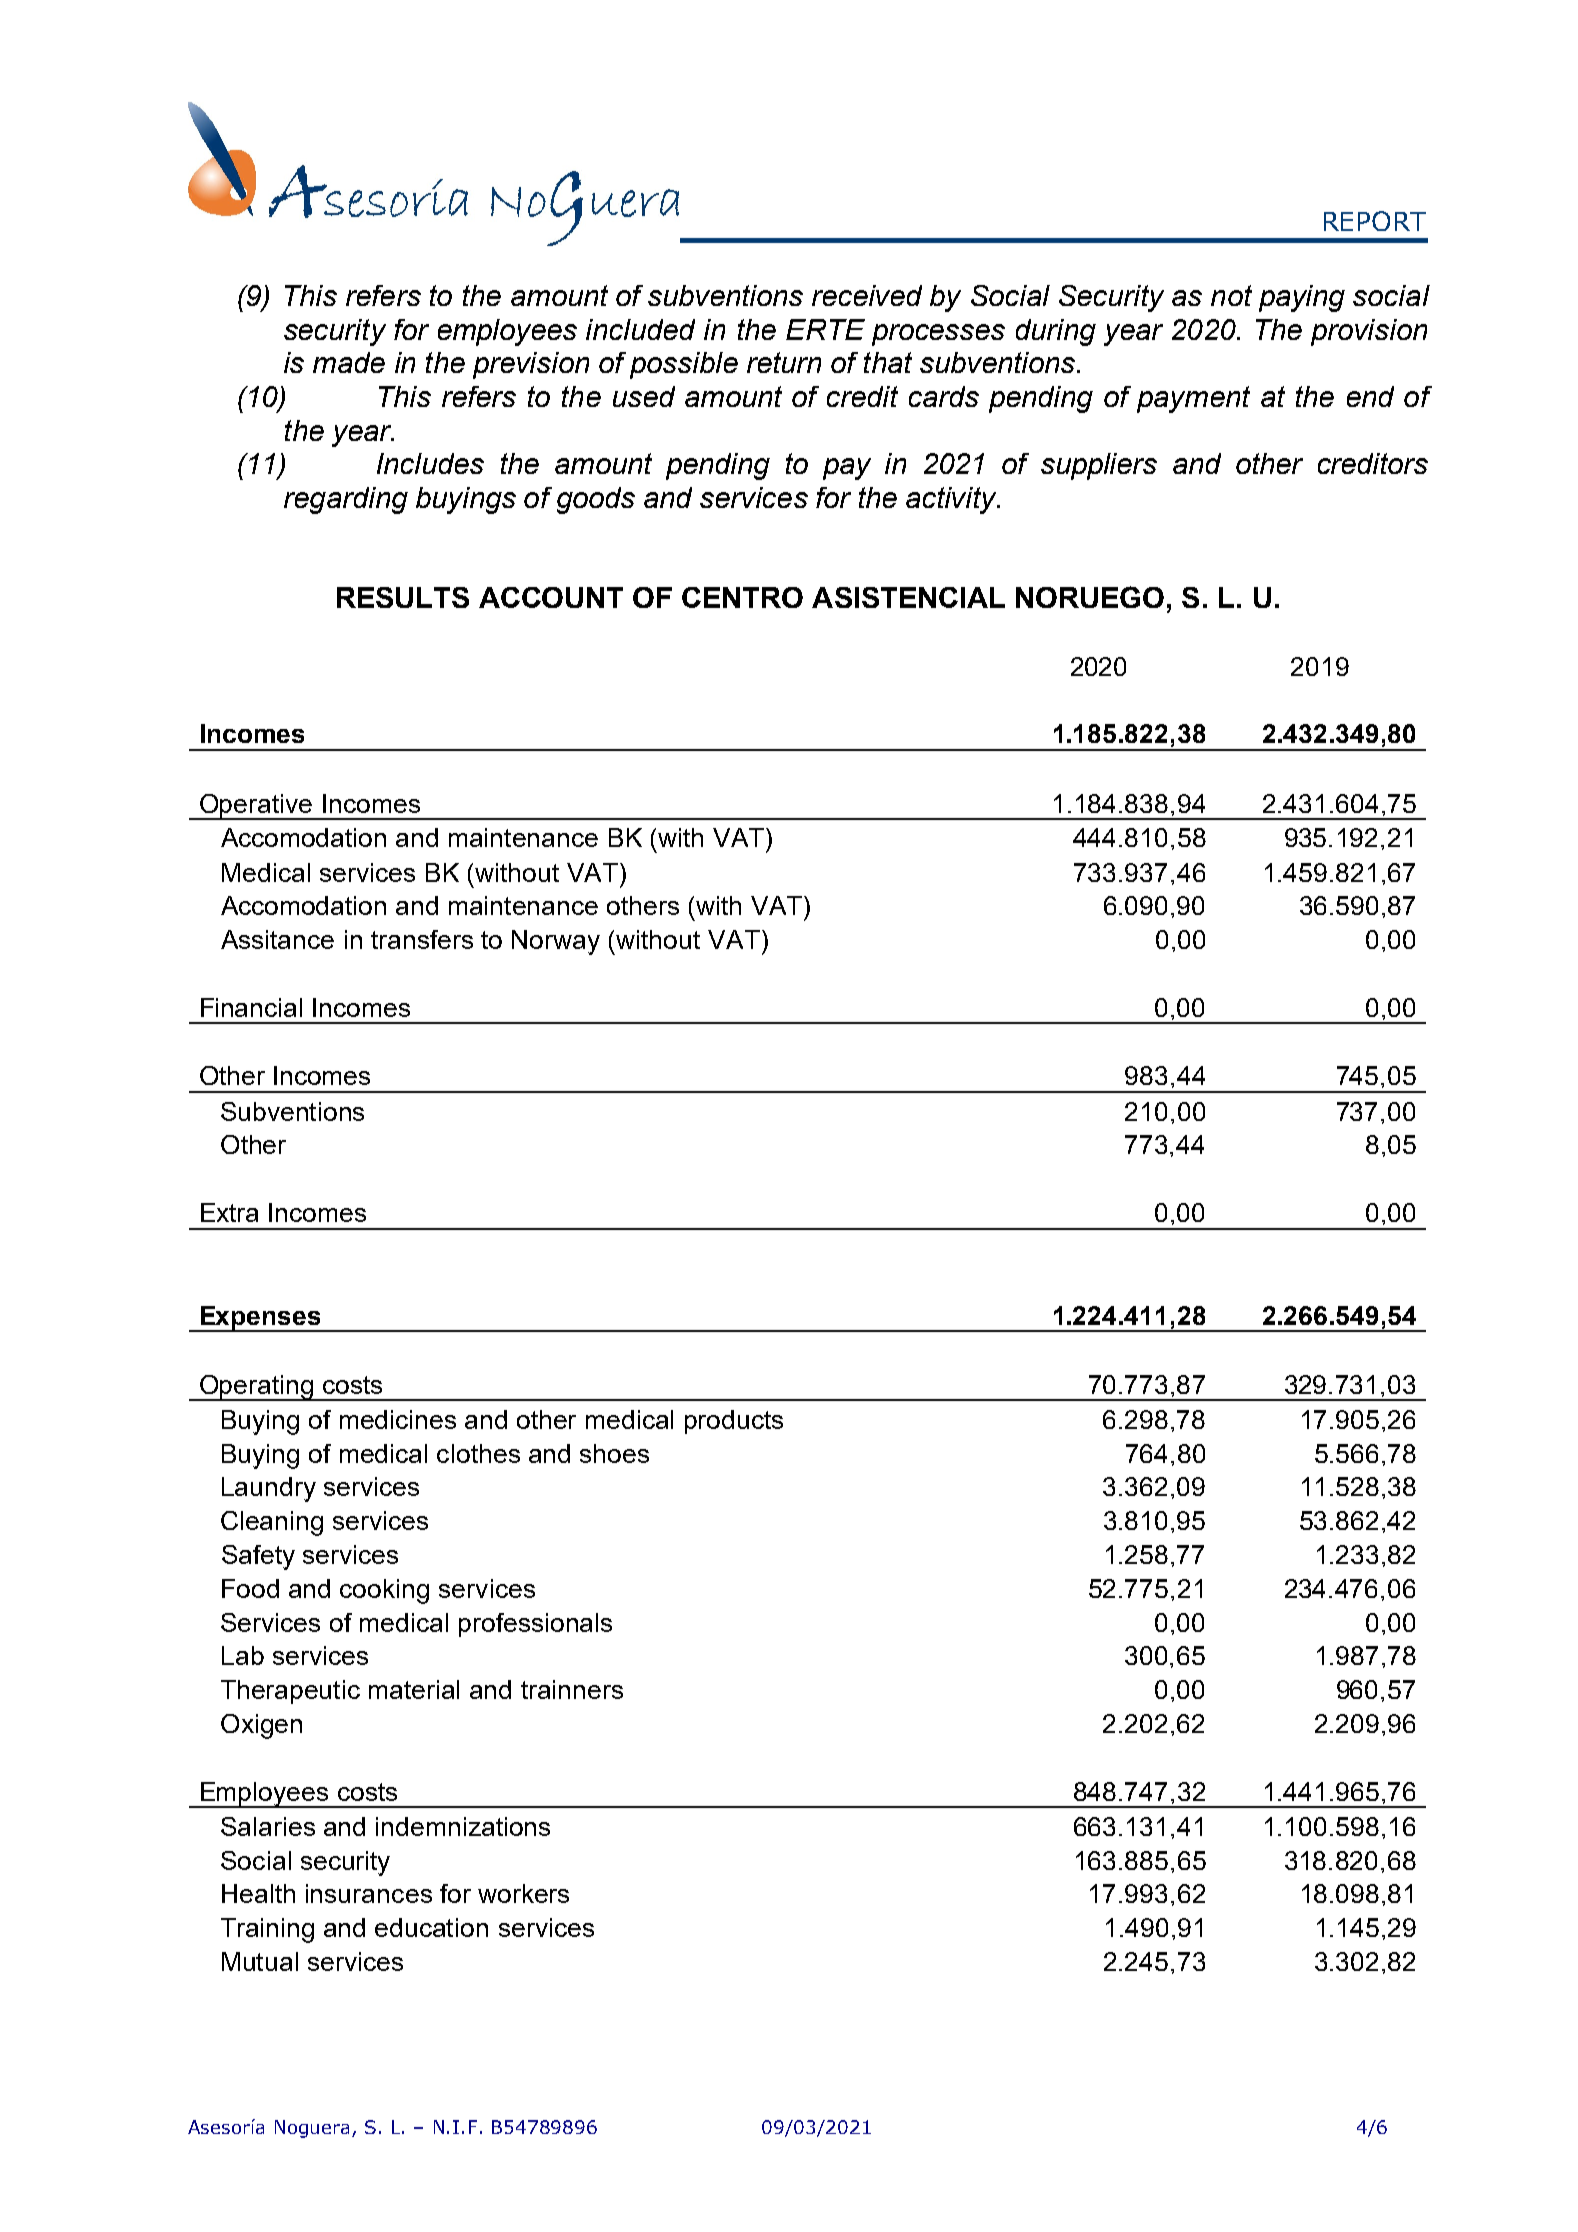  Describe the element at coordinates (369, 1893) in the screenshot. I see `insurances` at that location.
